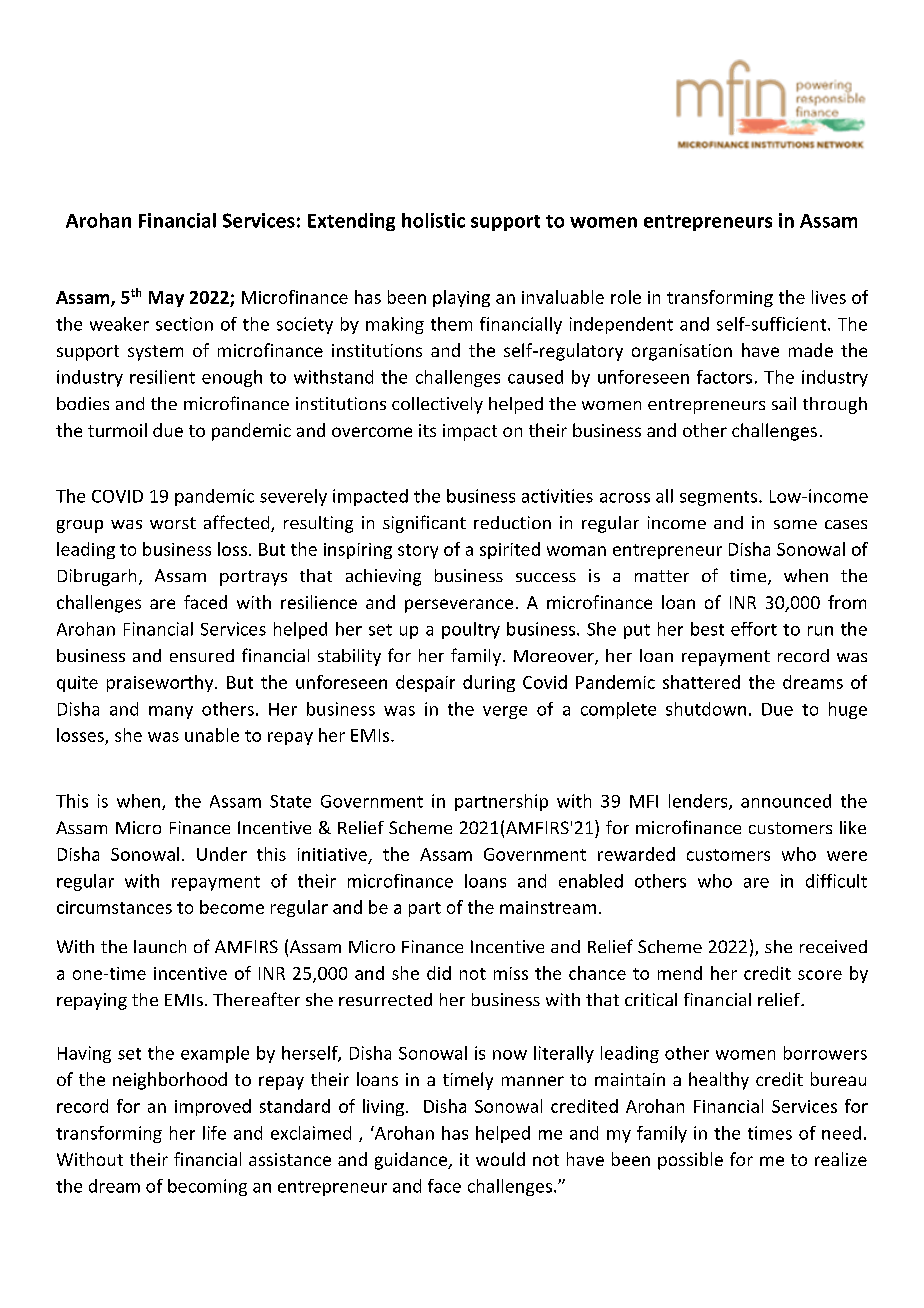 The image size is (924, 1308). What do you see at coordinates (427, 430) in the page?
I see `its` at bounding box center [427, 430].
